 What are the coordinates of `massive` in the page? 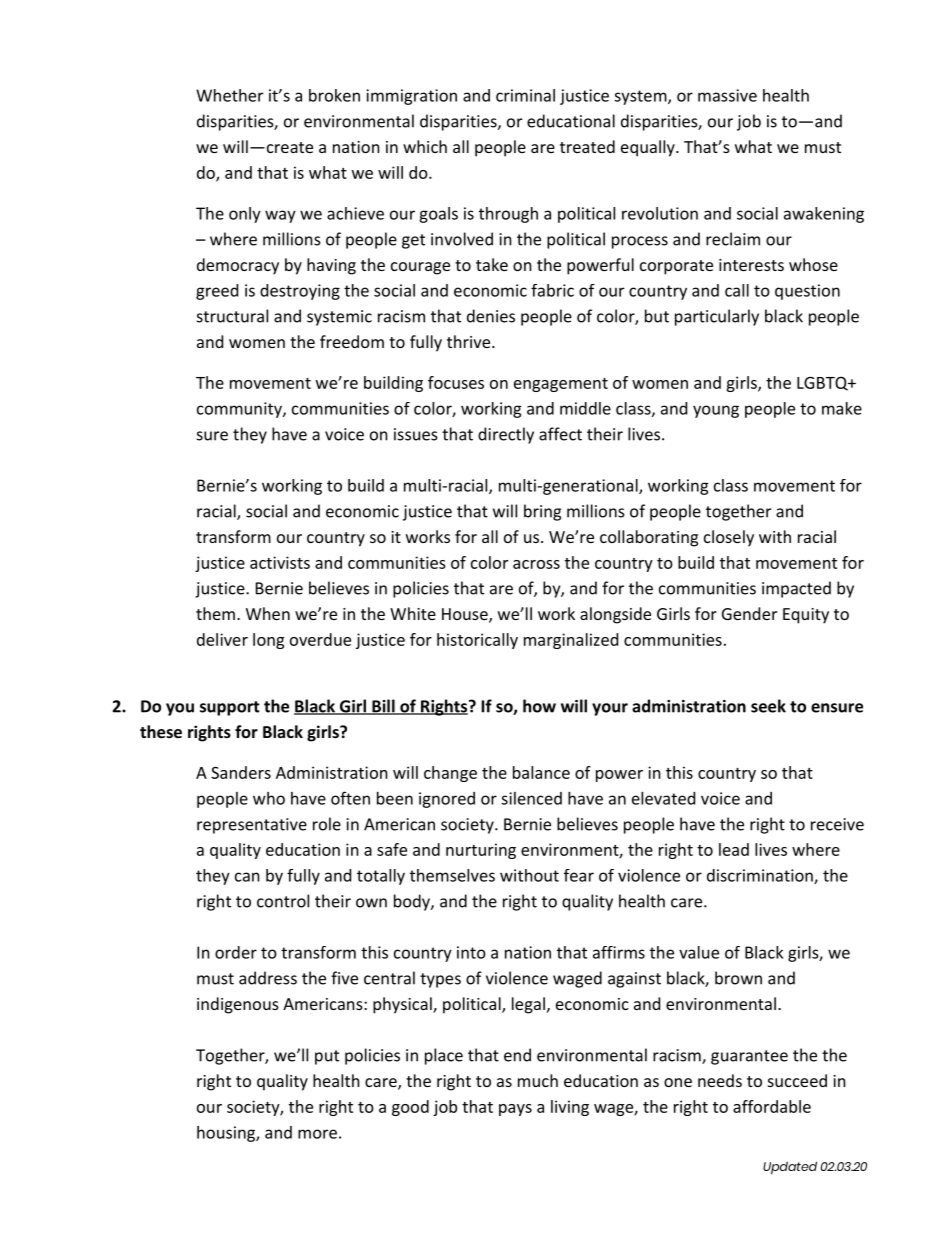 It's located at (727, 95).
